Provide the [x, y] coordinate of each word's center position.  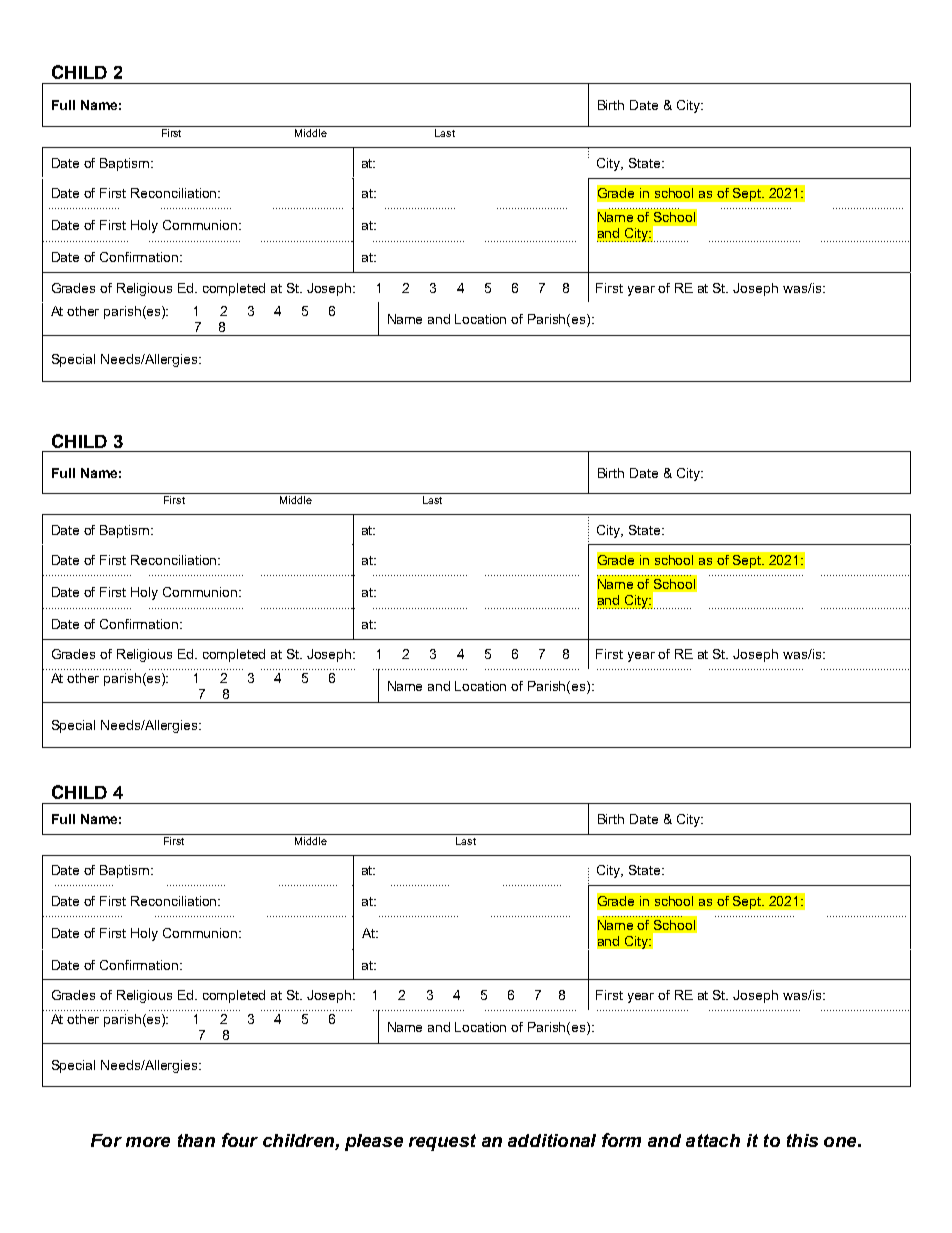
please [374, 1142]
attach [713, 1140]
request [442, 1142]
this [802, 1140]
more [148, 1142]
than [196, 1140]
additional [552, 1140]
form [621, 1140]
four [240, 1140]
